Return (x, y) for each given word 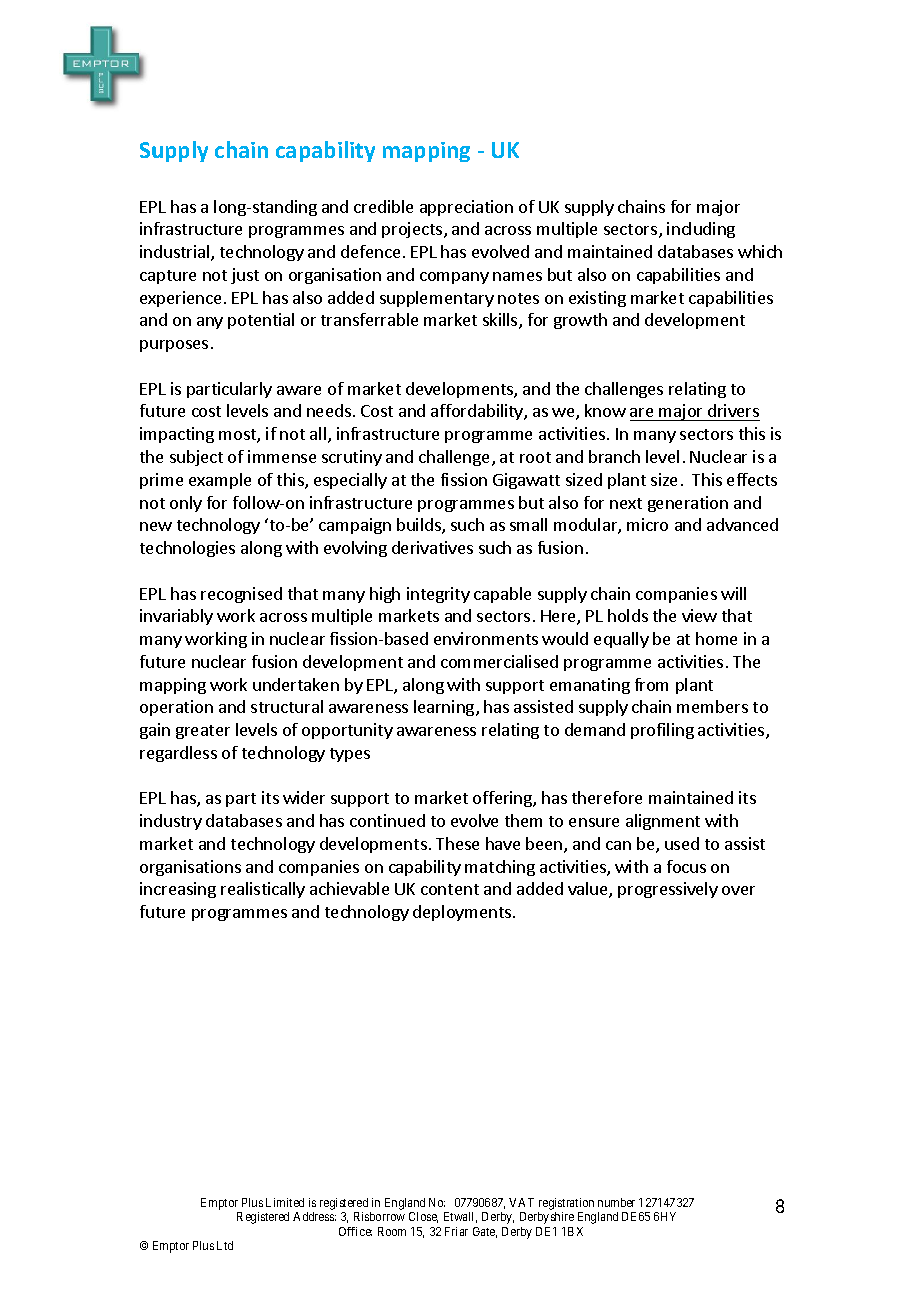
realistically (263, 890)
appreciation (466, 208)
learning (445, 708)
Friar (456, 1231)
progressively (668, 890)
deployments (462, 913)
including (701, 230)
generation (688, 504)
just (245, 276)
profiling (662, 731)
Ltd (225, 1245)
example (220, 481)
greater (203, 732)
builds (420, 526)
